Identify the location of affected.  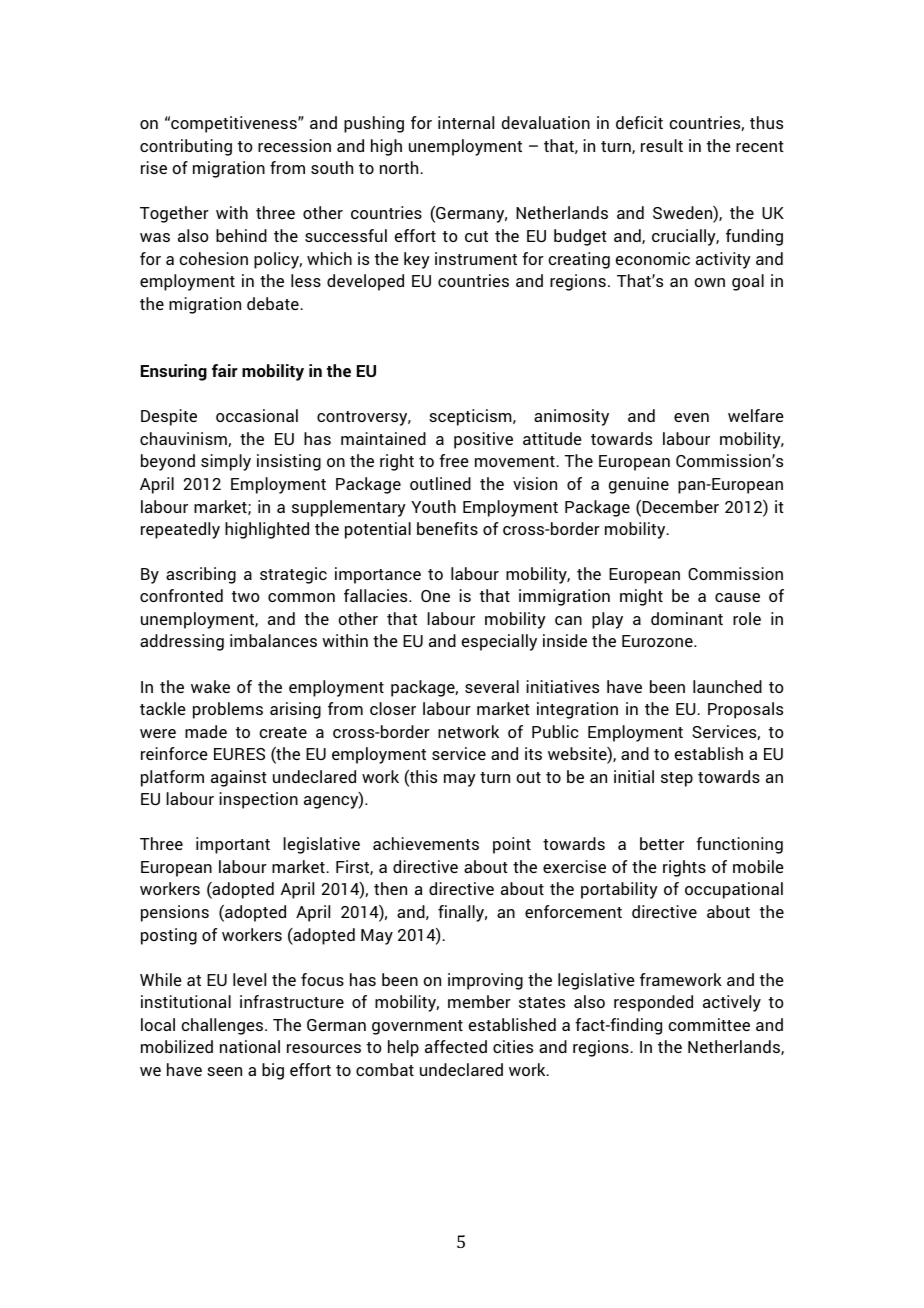
(456, 1046).
